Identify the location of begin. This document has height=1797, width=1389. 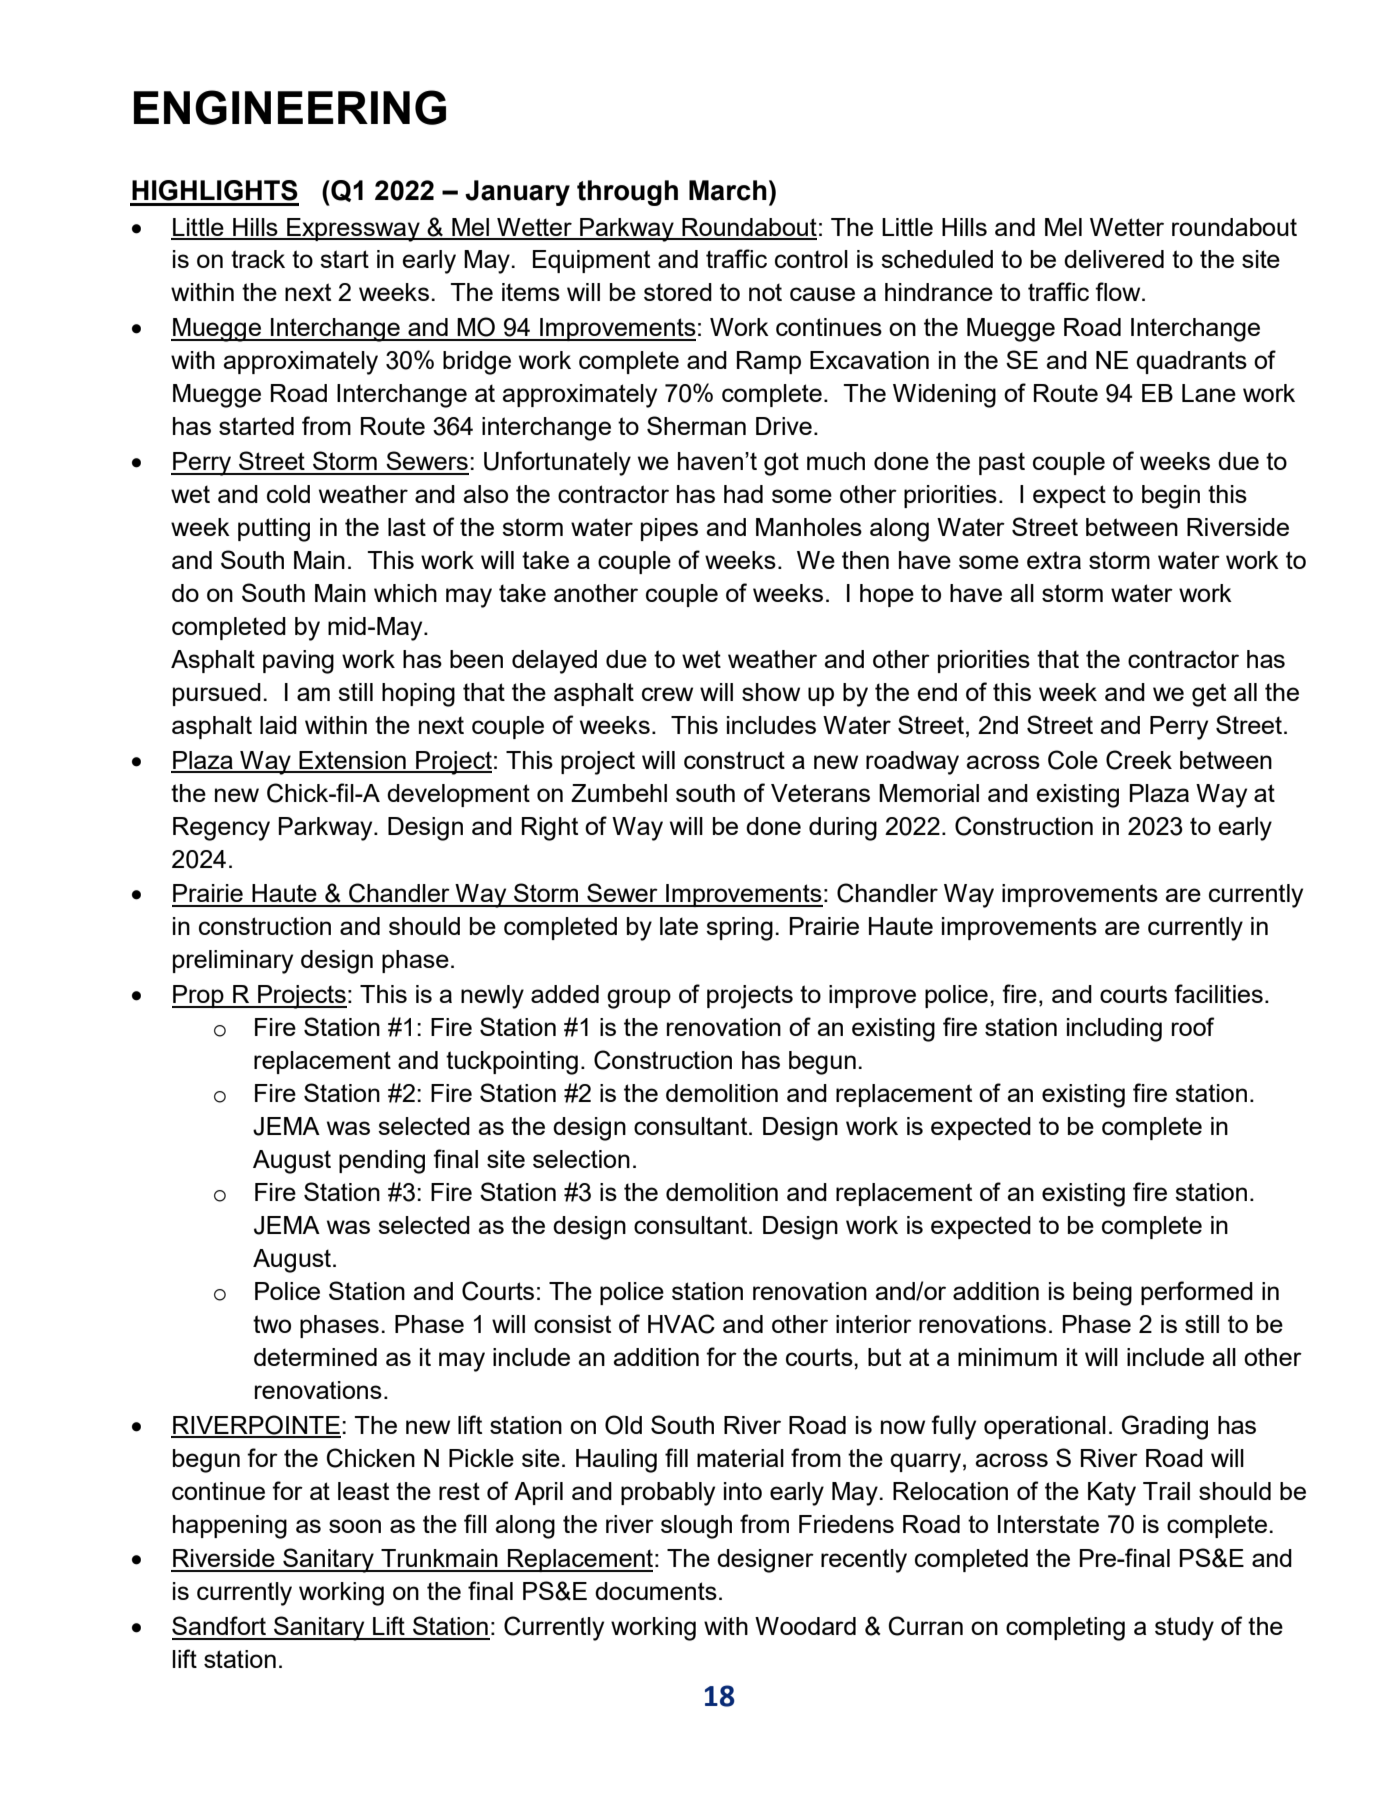
(1171, 497).
